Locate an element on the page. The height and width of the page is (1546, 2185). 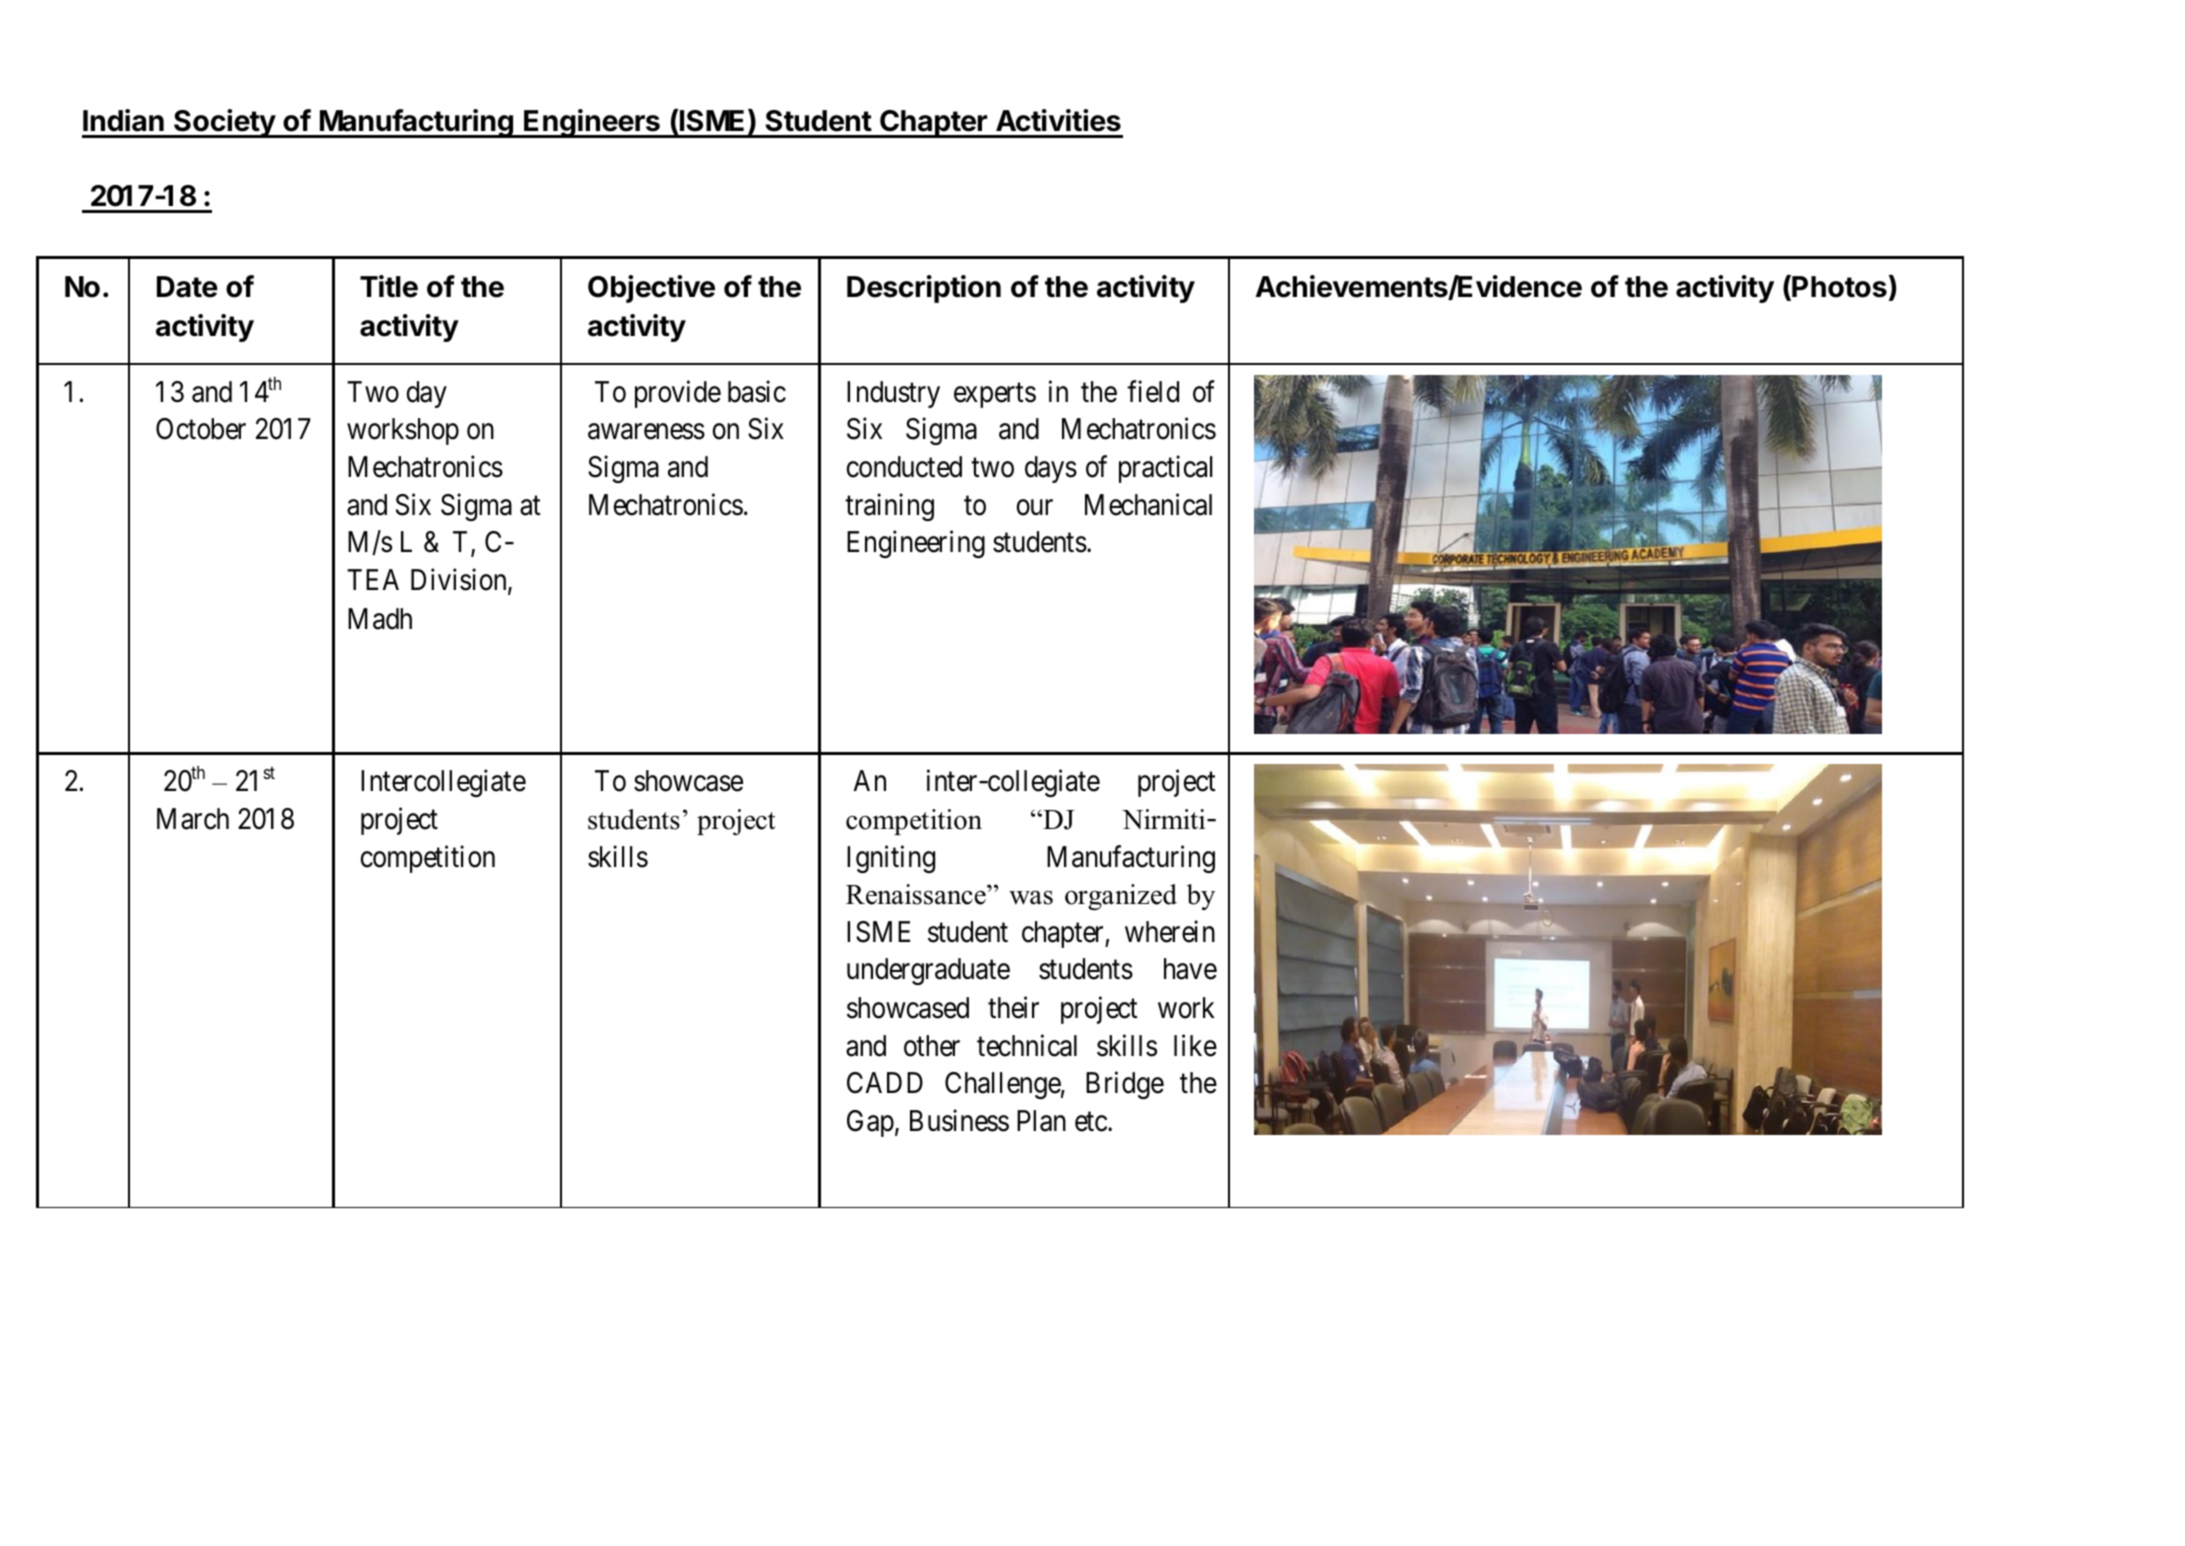
Society is located at coordinates (224, 123).
